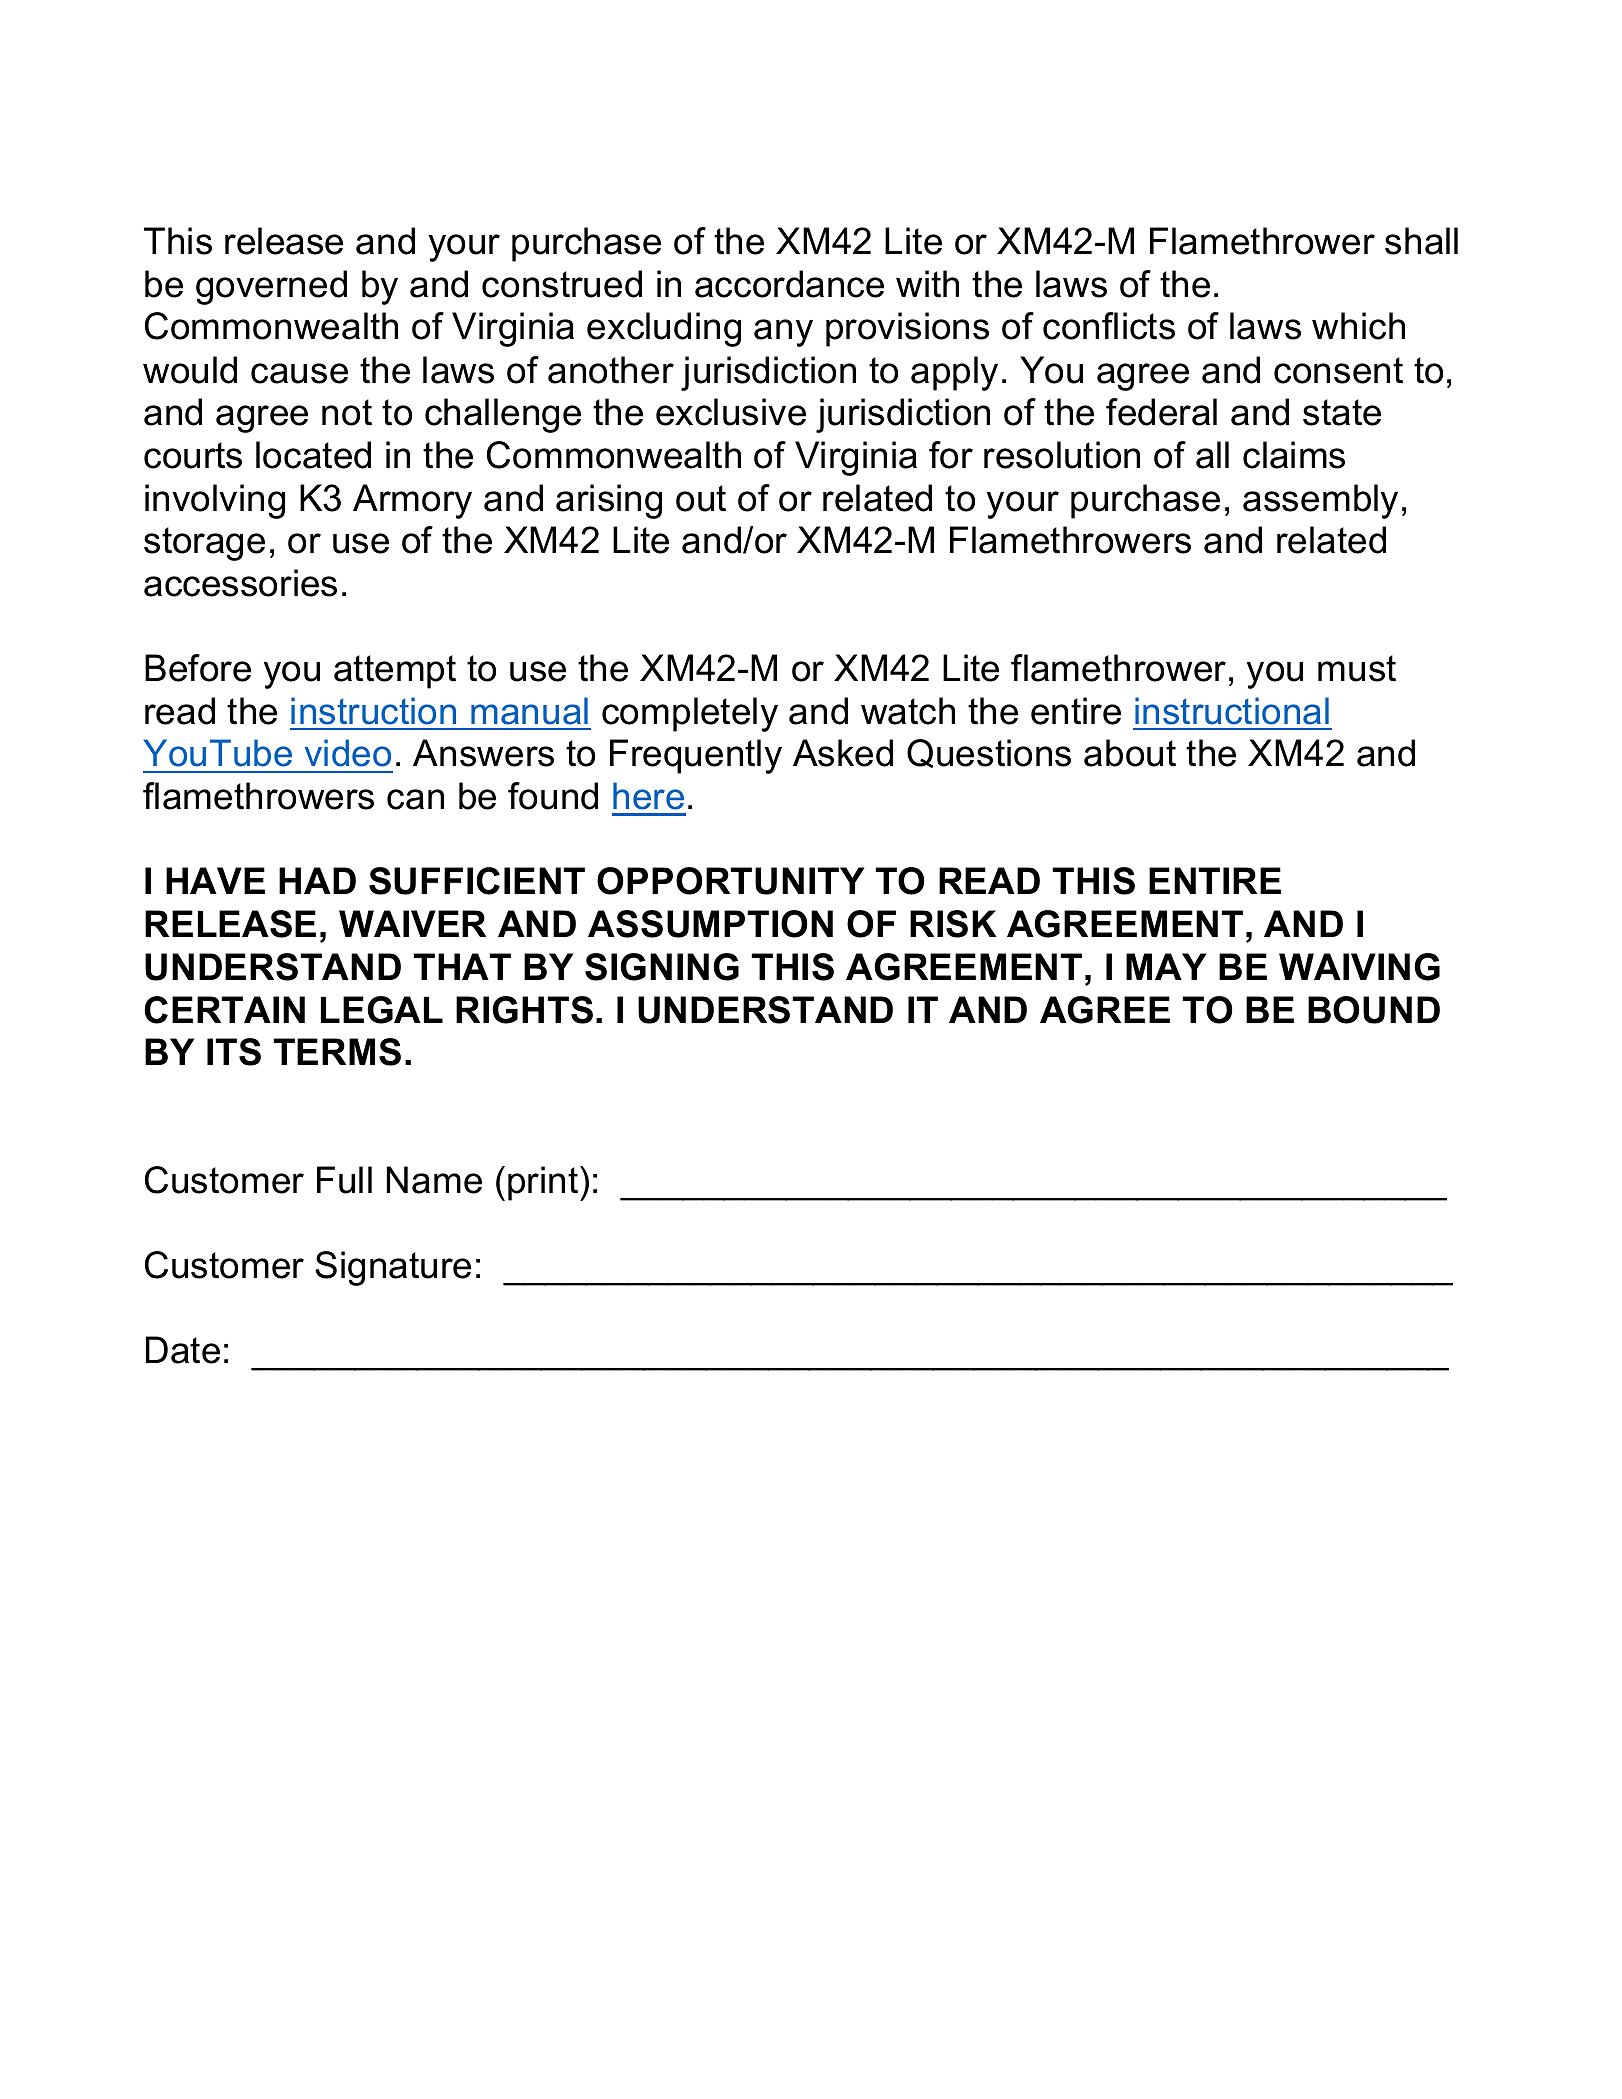  Describe the element at coordinates (789, 284) in the screenshot. I see `accordance` at that location.
